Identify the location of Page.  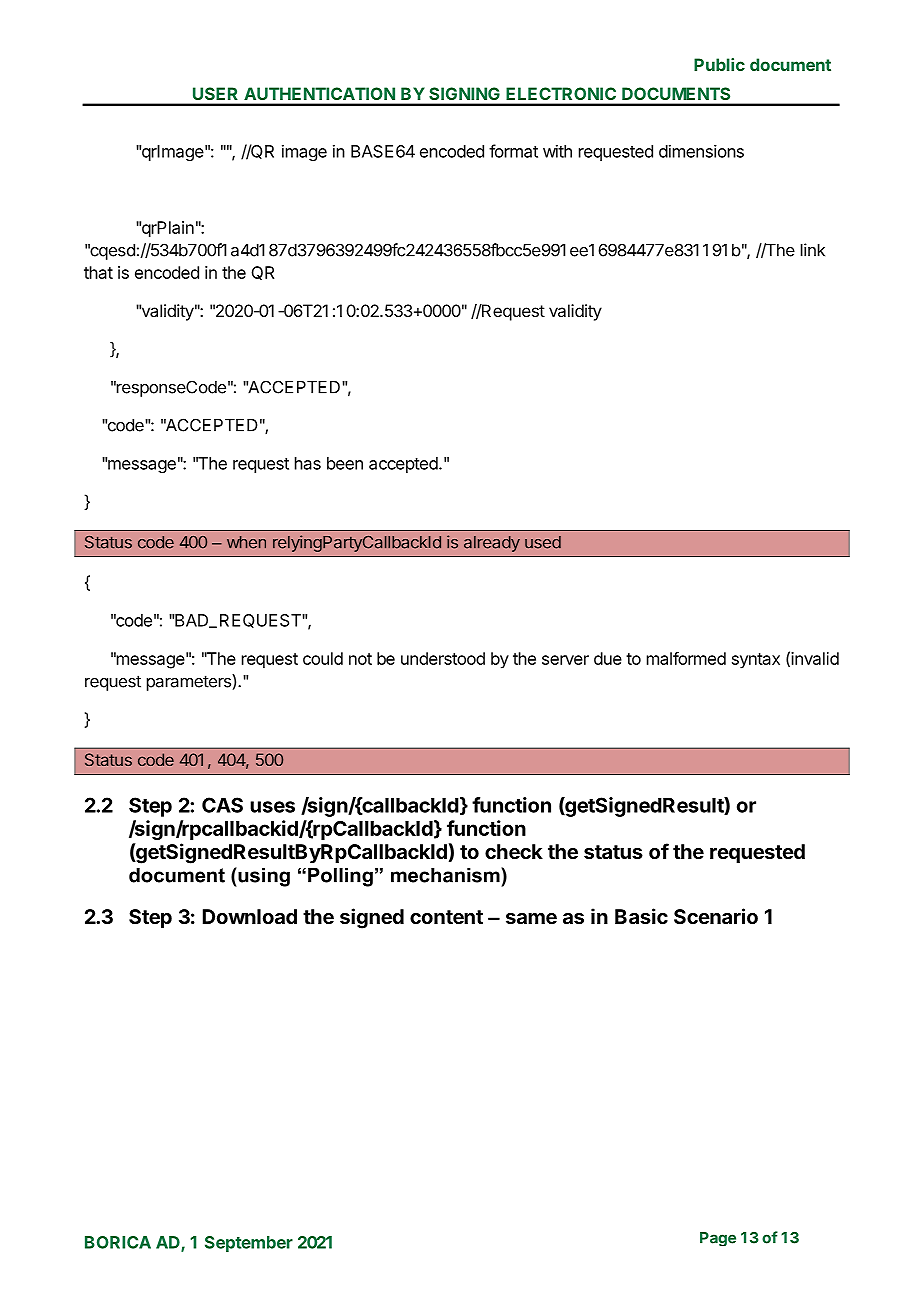
(718, 1239).
